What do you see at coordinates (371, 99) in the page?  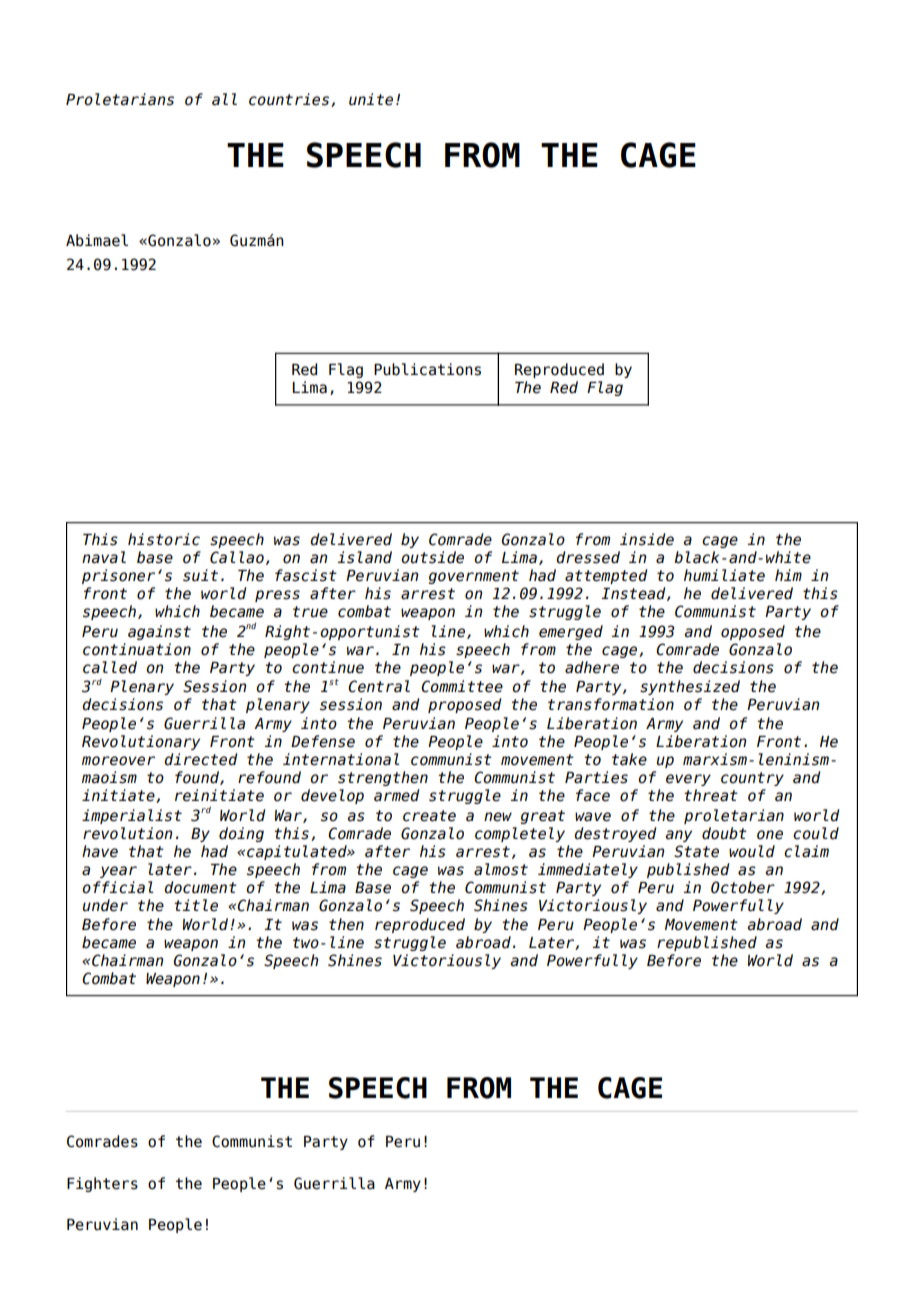 I see `unite` at bounding box center [371, 99].
